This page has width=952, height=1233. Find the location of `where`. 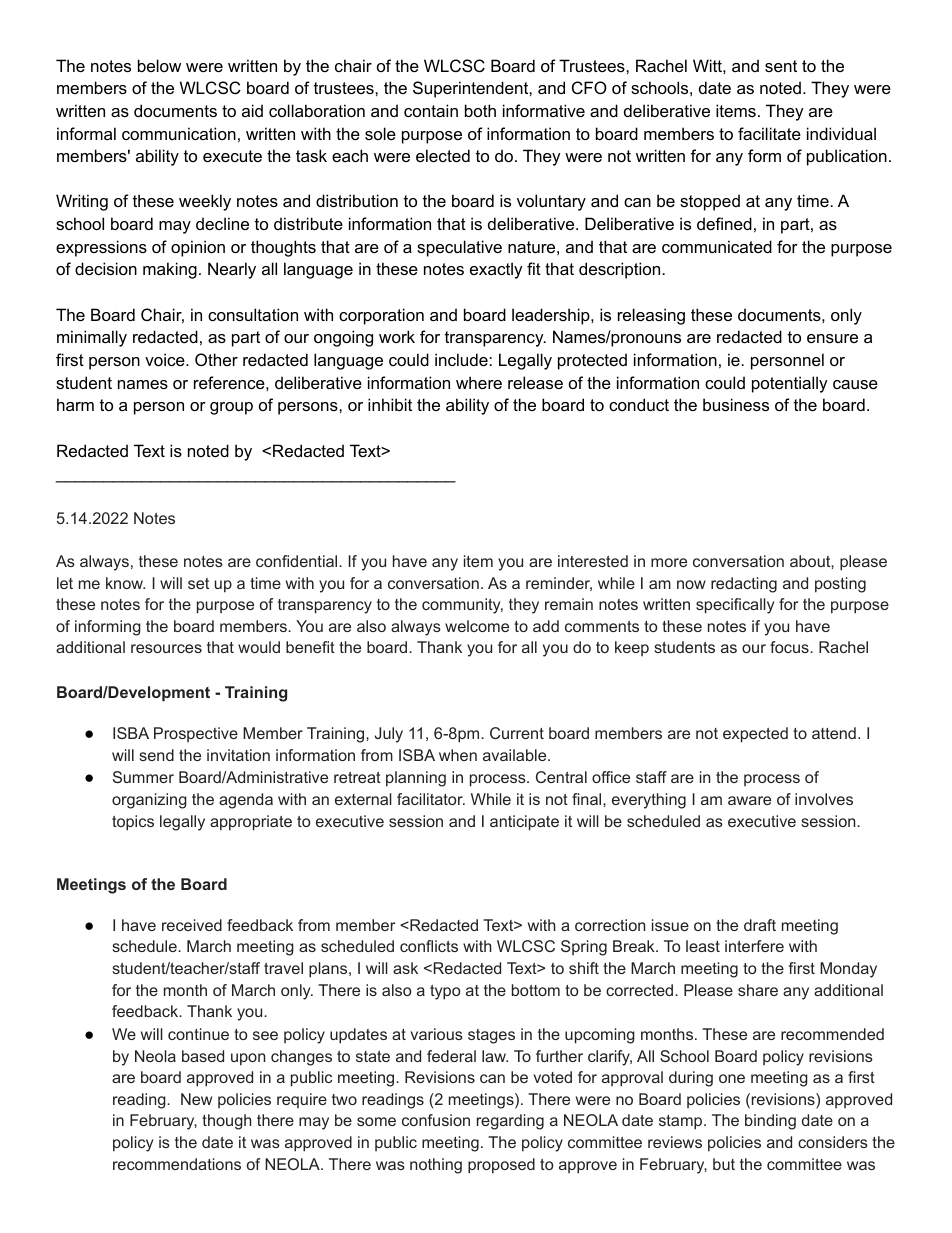

where is located at coordinates (479, 382).
